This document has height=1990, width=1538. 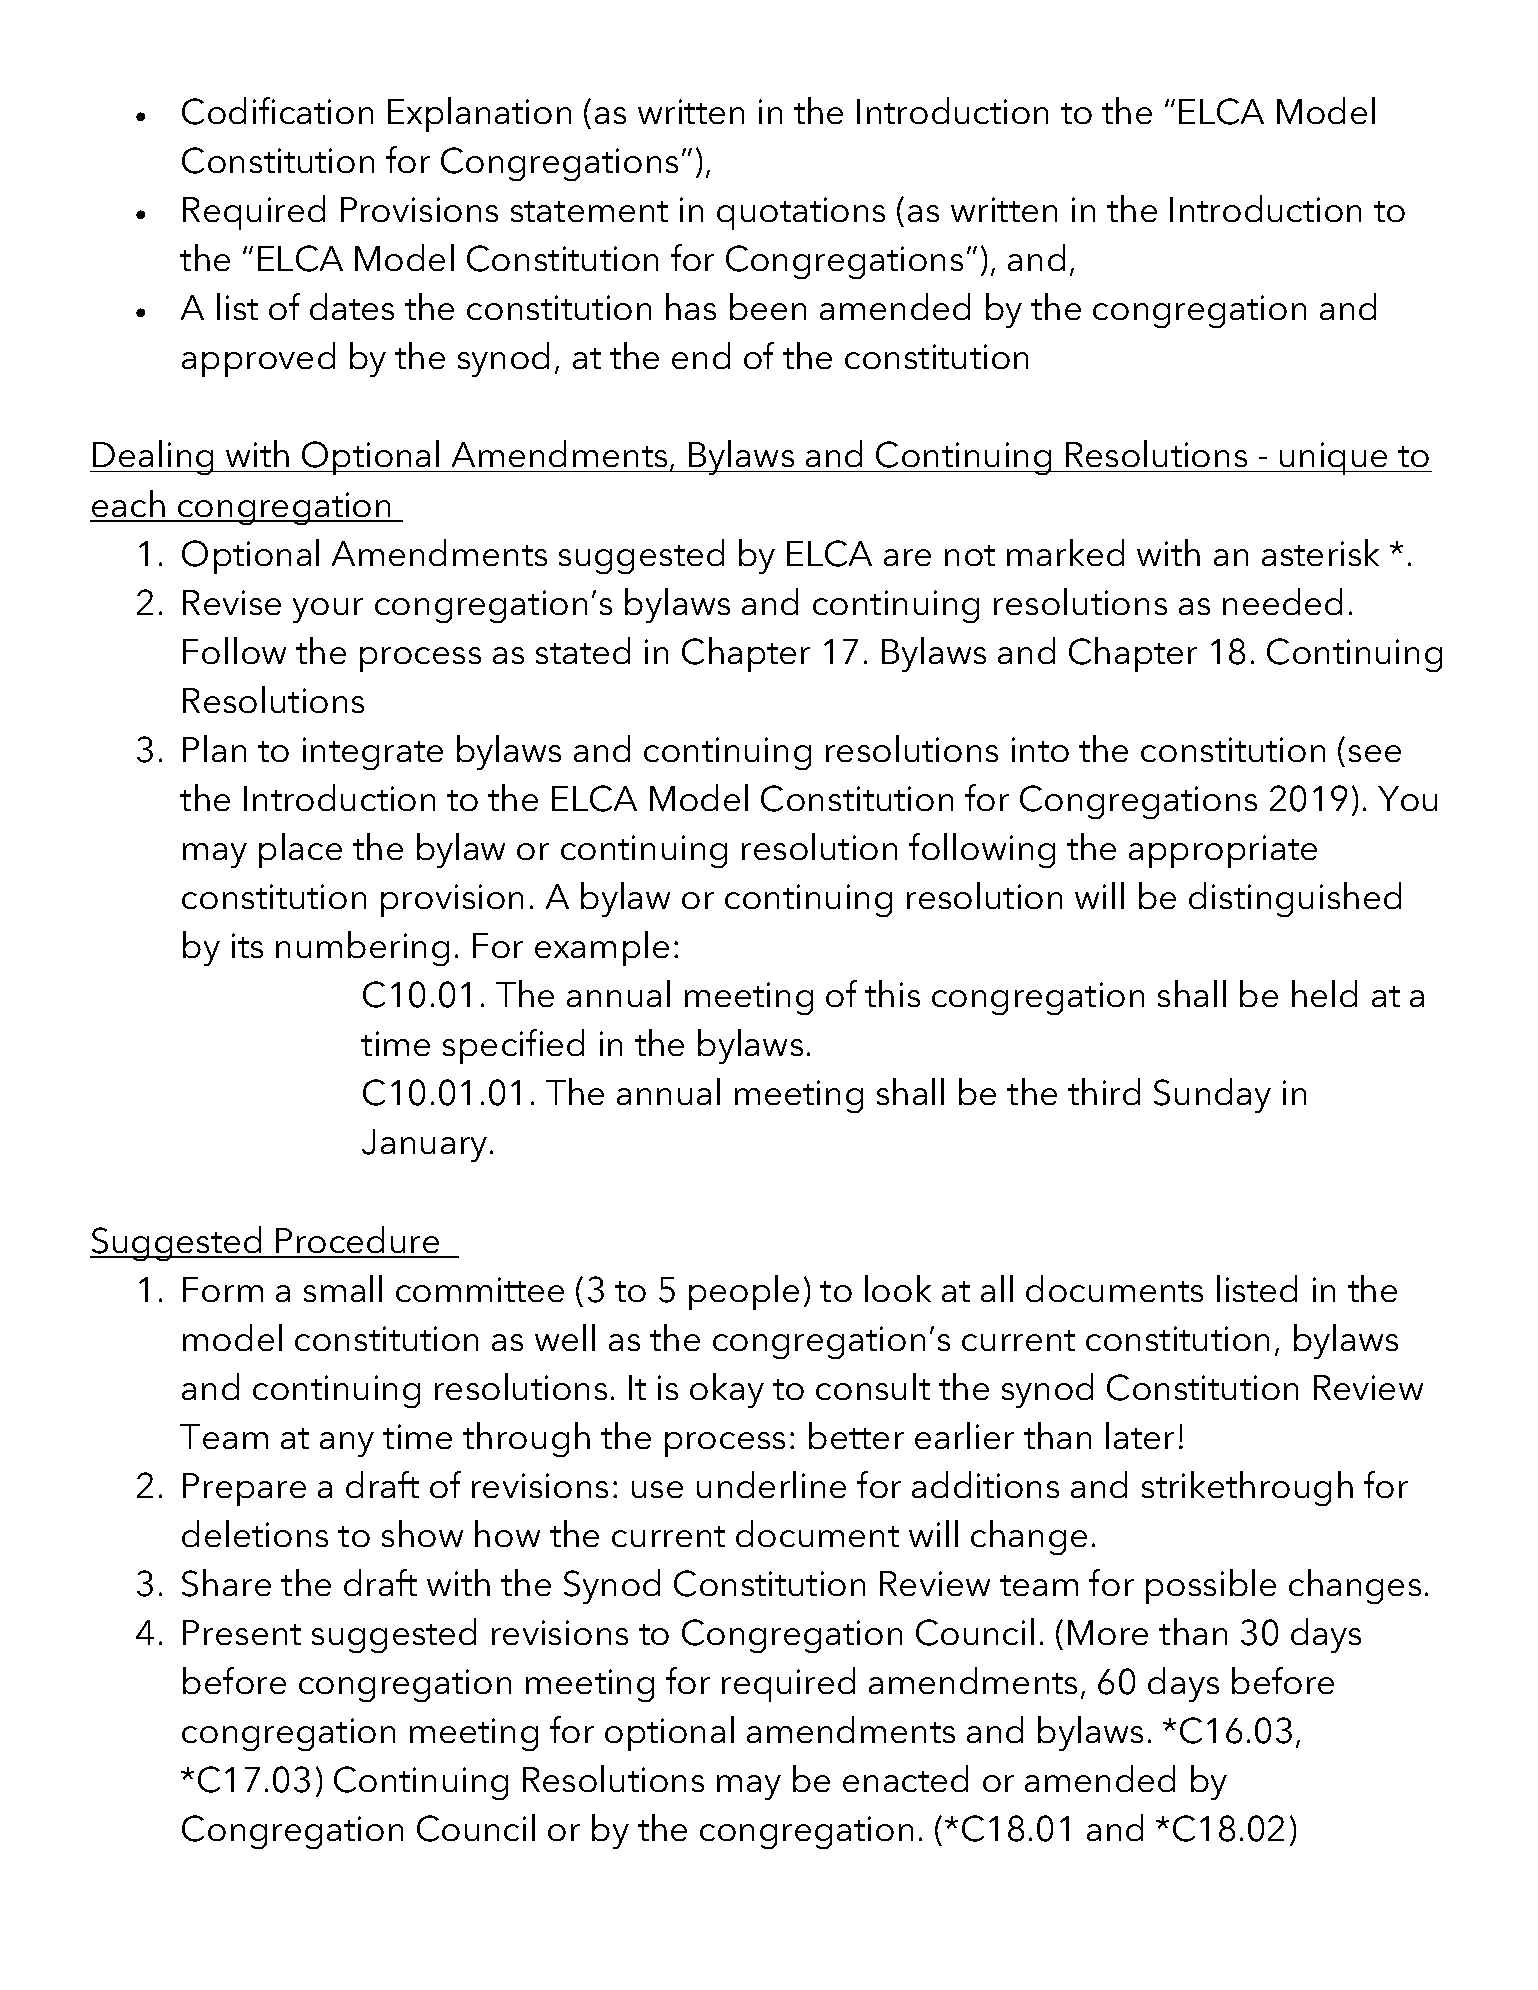 I want to click on Codification, so click(x=277, y=111).
